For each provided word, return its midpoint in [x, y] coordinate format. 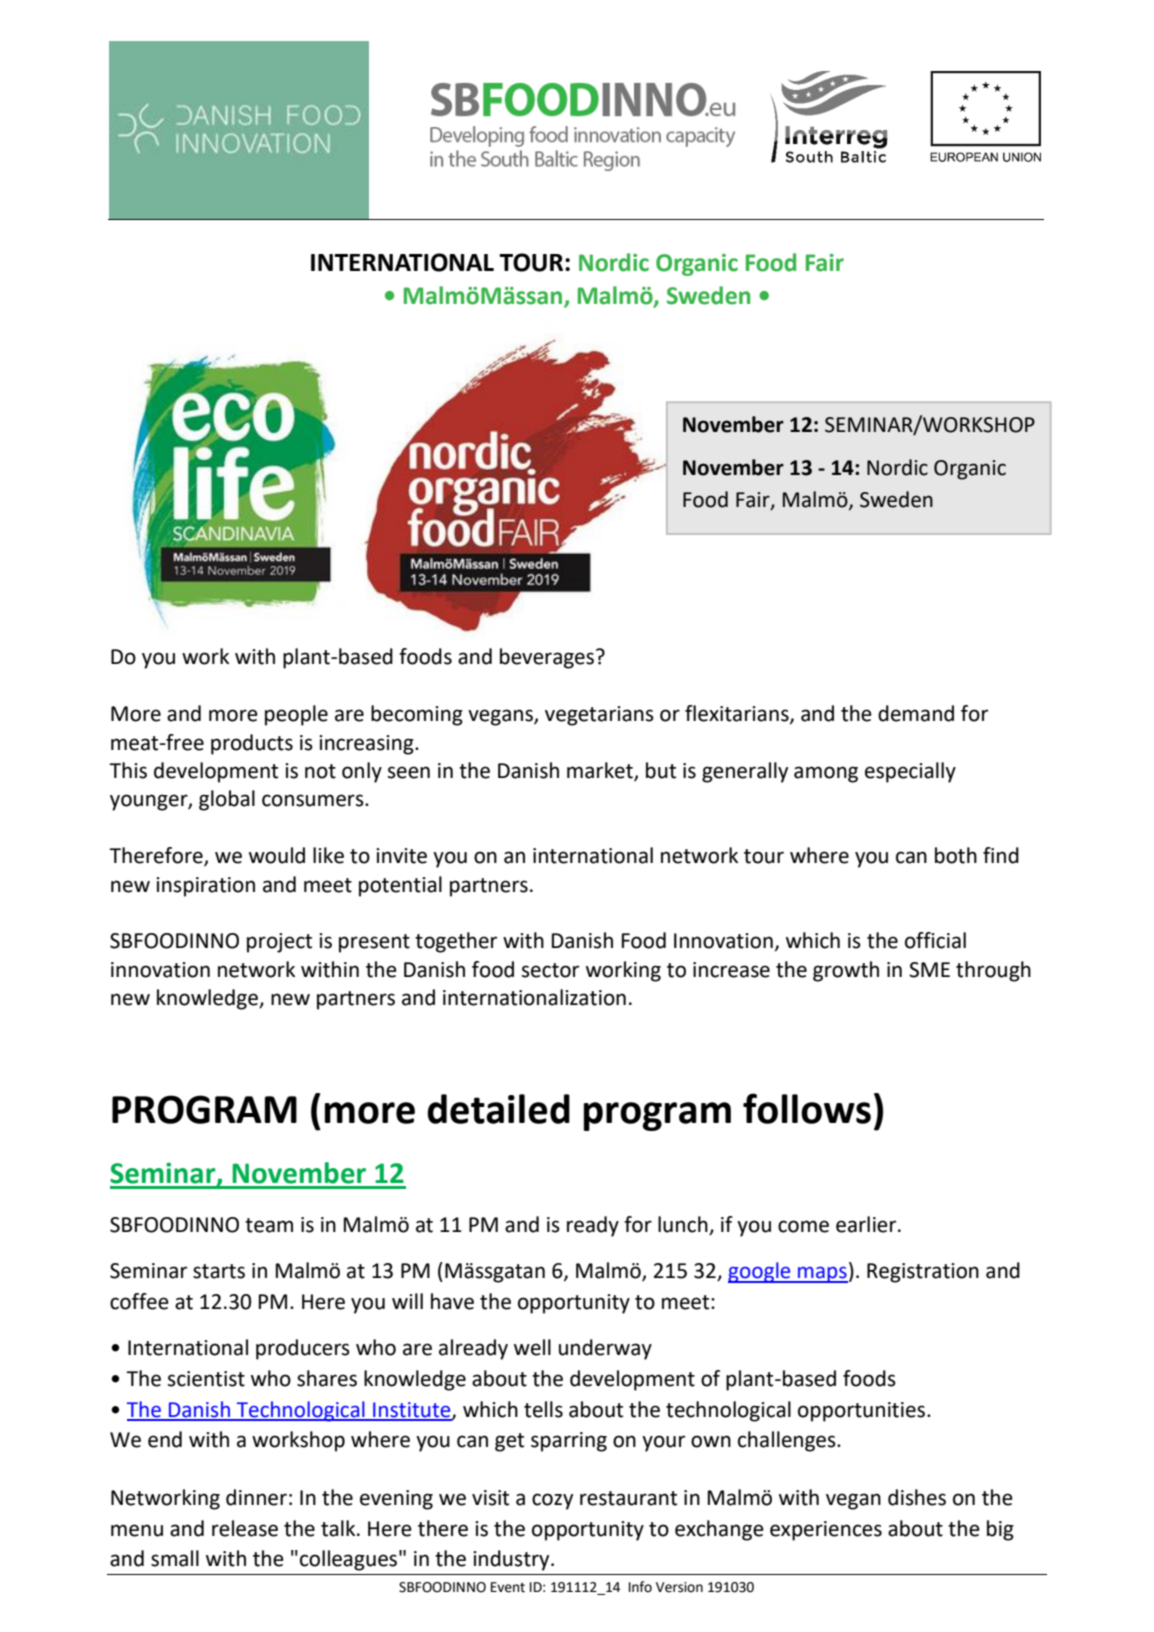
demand [916, 713]
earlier [867, 1224]
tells [543, 1409]
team [269, 1225]
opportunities [861, 1412]
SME [929, 970]
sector [550, 970]
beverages [547, 658]
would [277, 855]
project [279, 943]
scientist [206, 1379]
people [296, 715]
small [175, 1558]
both [956, 855]
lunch [684, 1225]
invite [401, 856]
